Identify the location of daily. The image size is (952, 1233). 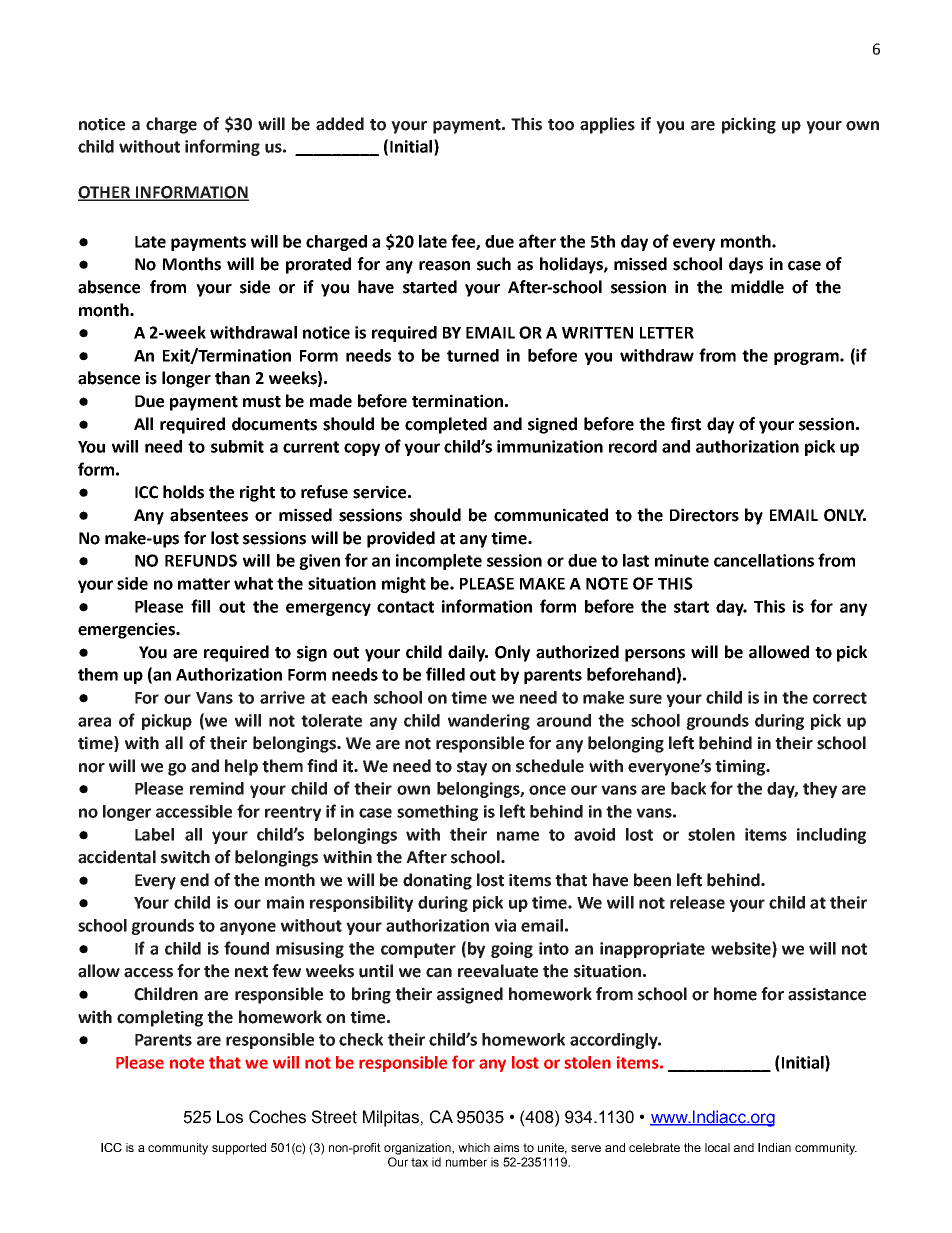
(467, 653).
